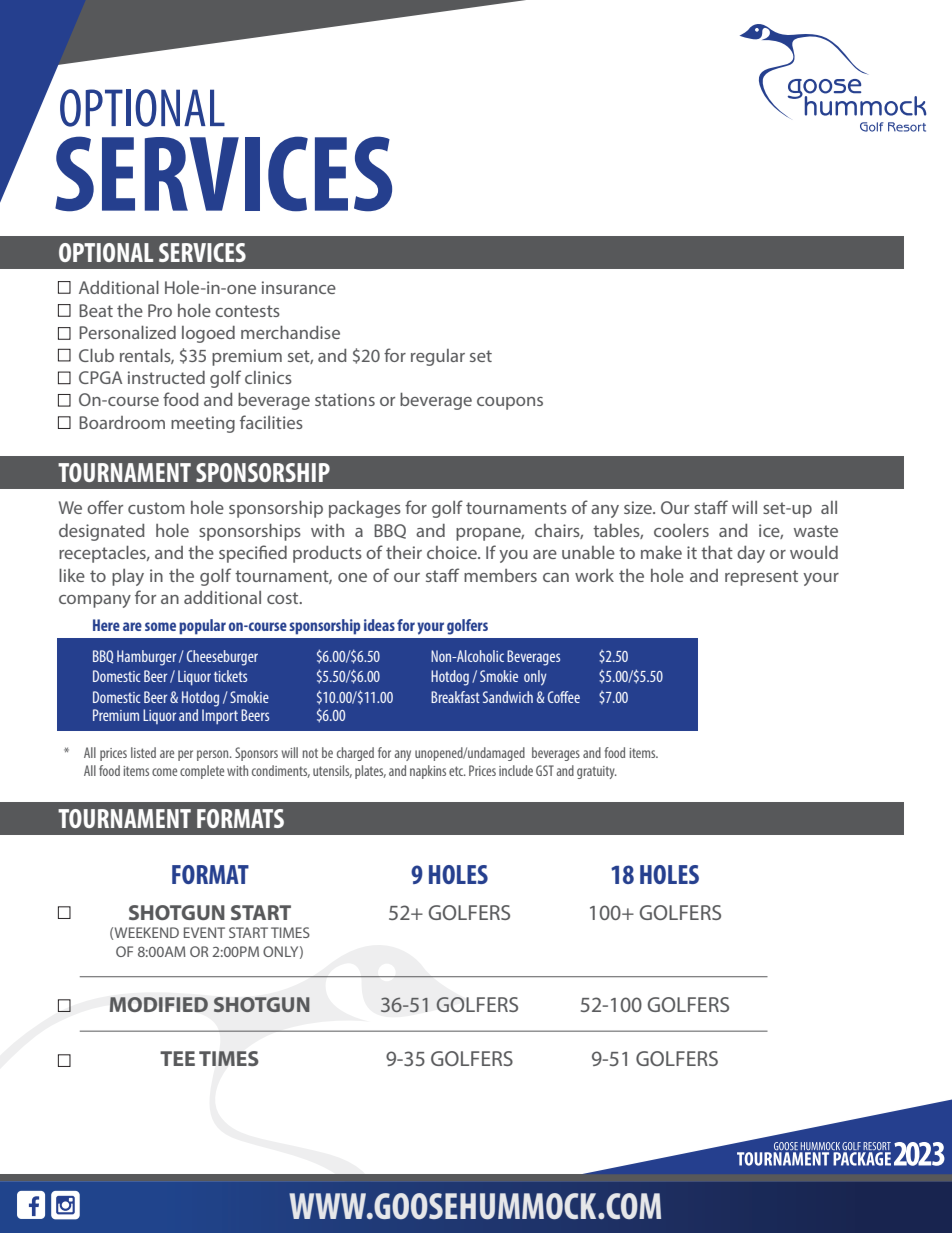 Image resolution: width=952 pixels, height=1233 pixels. What do you see at coordinates (597, 772) in the screenshot?
I see `gratuity` at bounding box center [597, 772].
